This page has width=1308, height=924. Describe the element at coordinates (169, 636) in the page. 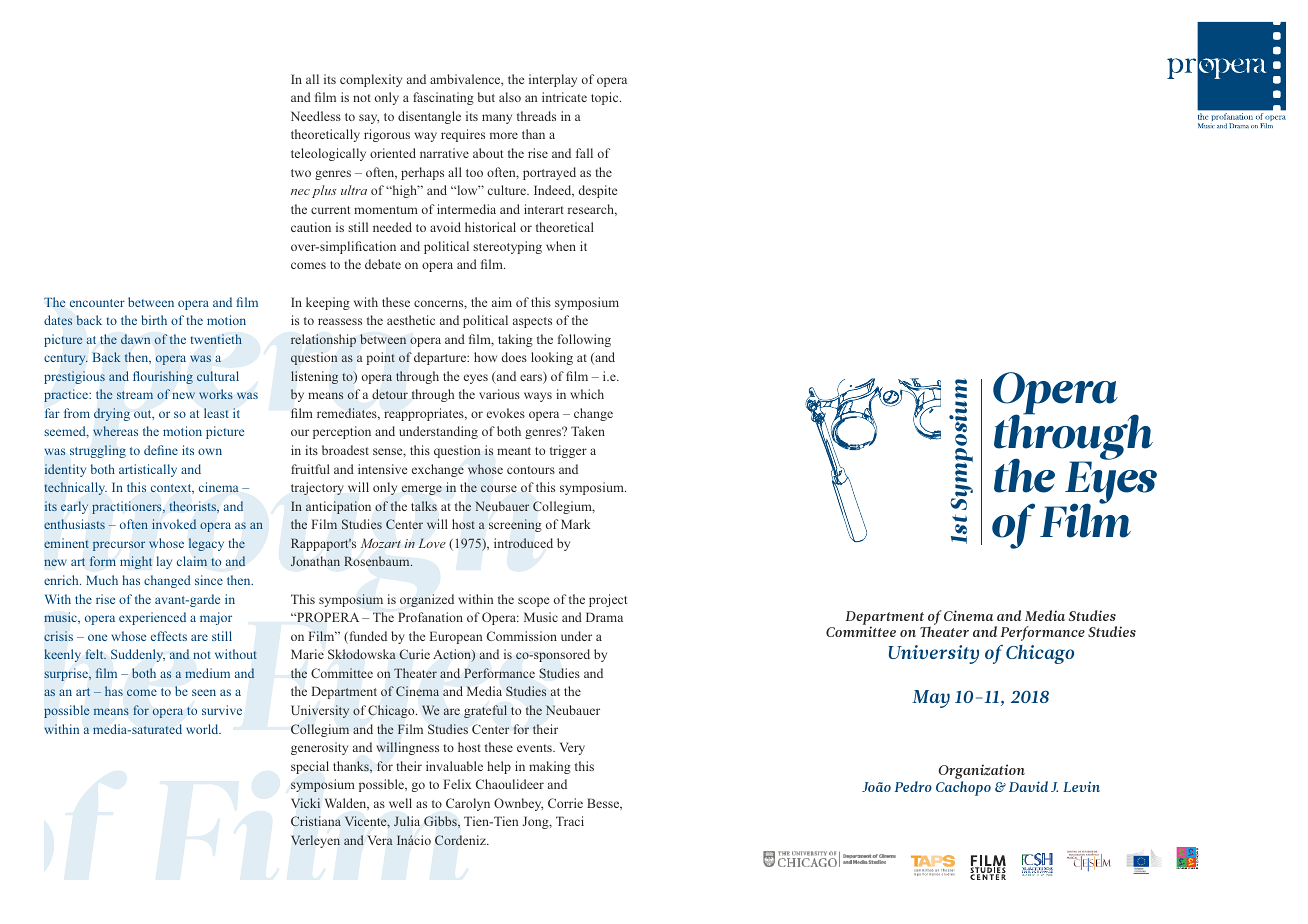

I see `effects` at that location.
